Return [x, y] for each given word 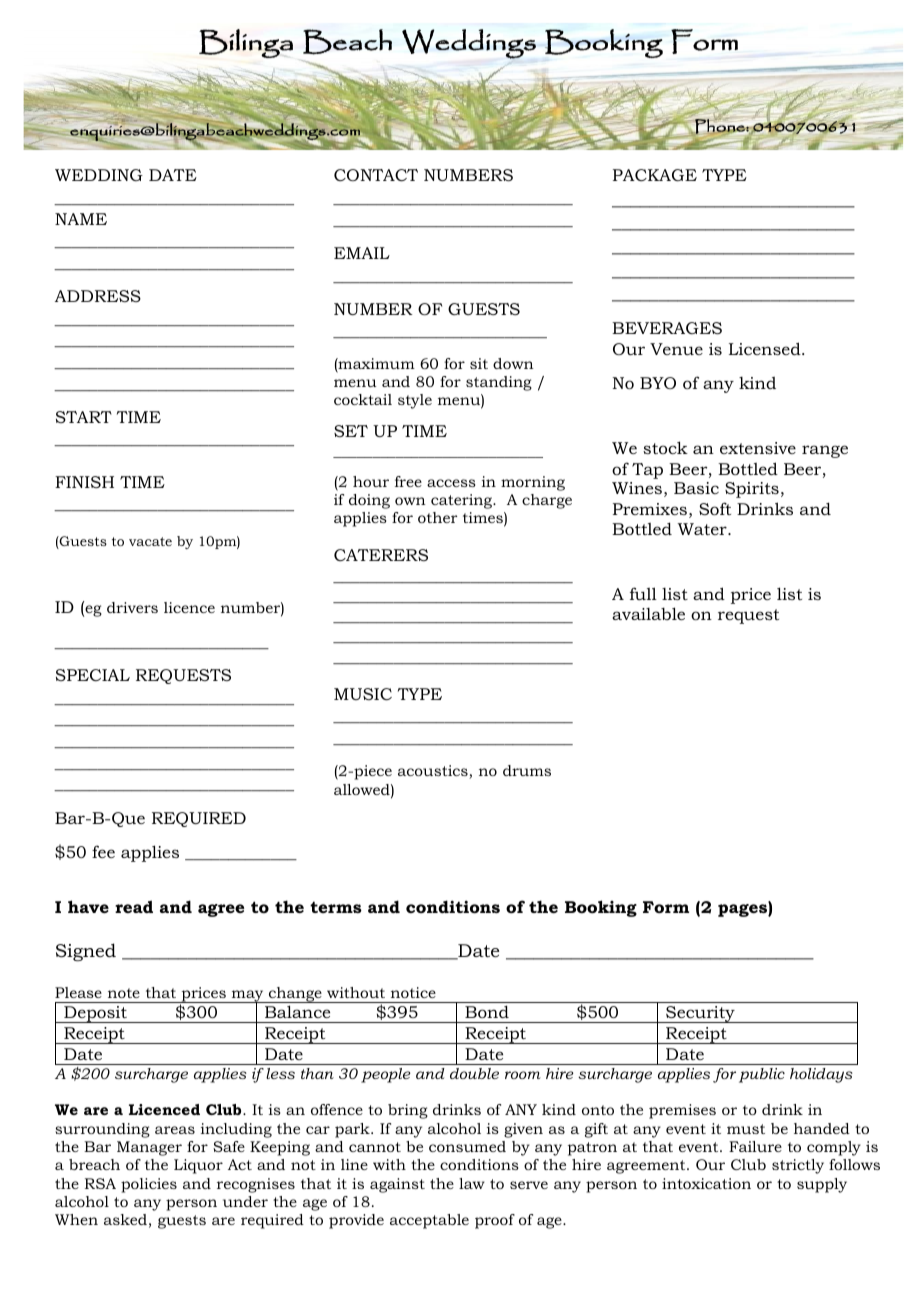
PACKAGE [655, 175]
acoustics [434, 772]
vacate [150, 541]
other [438, 517]
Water [703, 529]
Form [666, 907]
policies [149, 1185]
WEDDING [99, 175]
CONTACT [376, 175]
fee [103, 851]
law [472, 1183]
